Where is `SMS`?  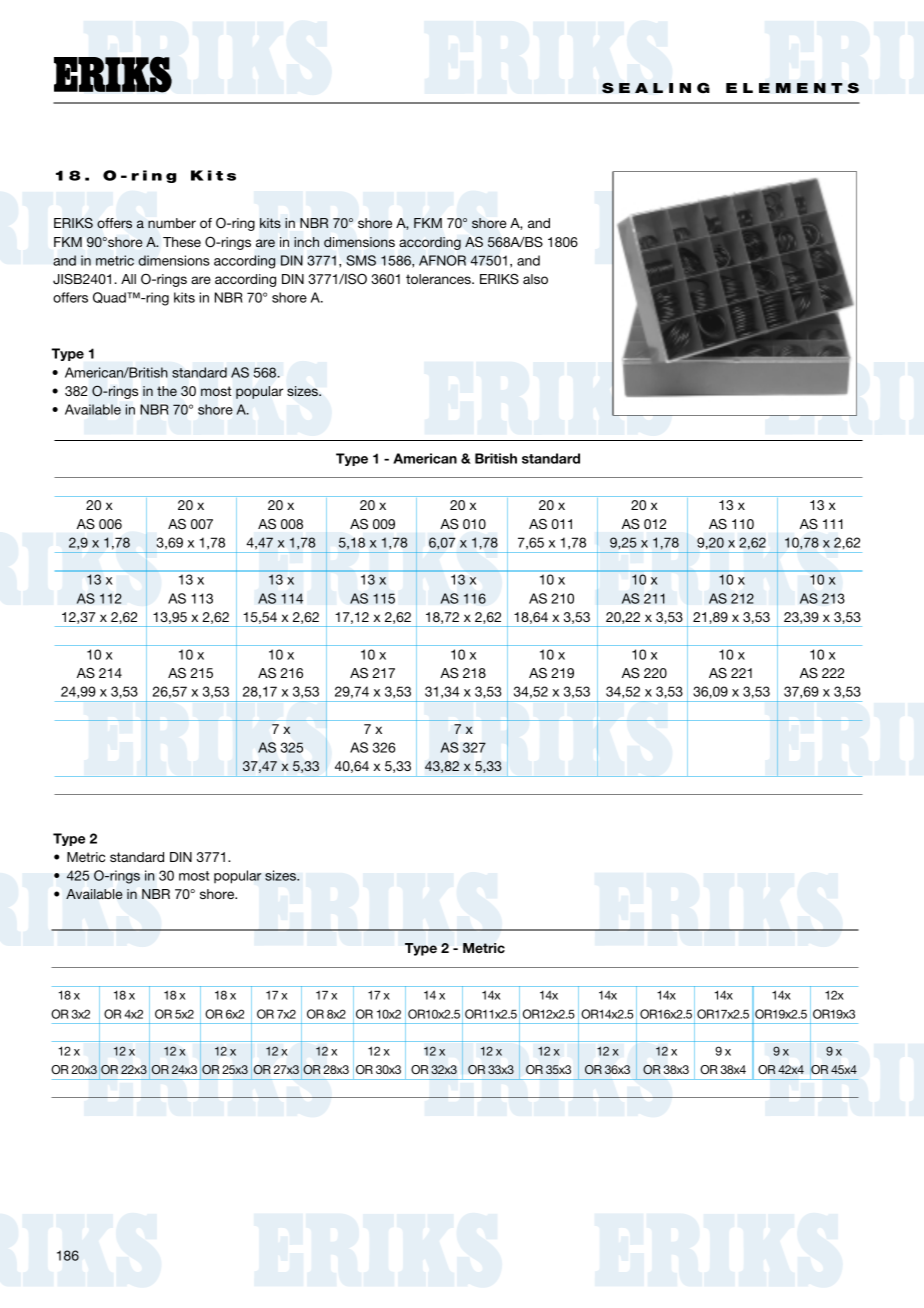
SMS is located at coordinates (361, 260).
